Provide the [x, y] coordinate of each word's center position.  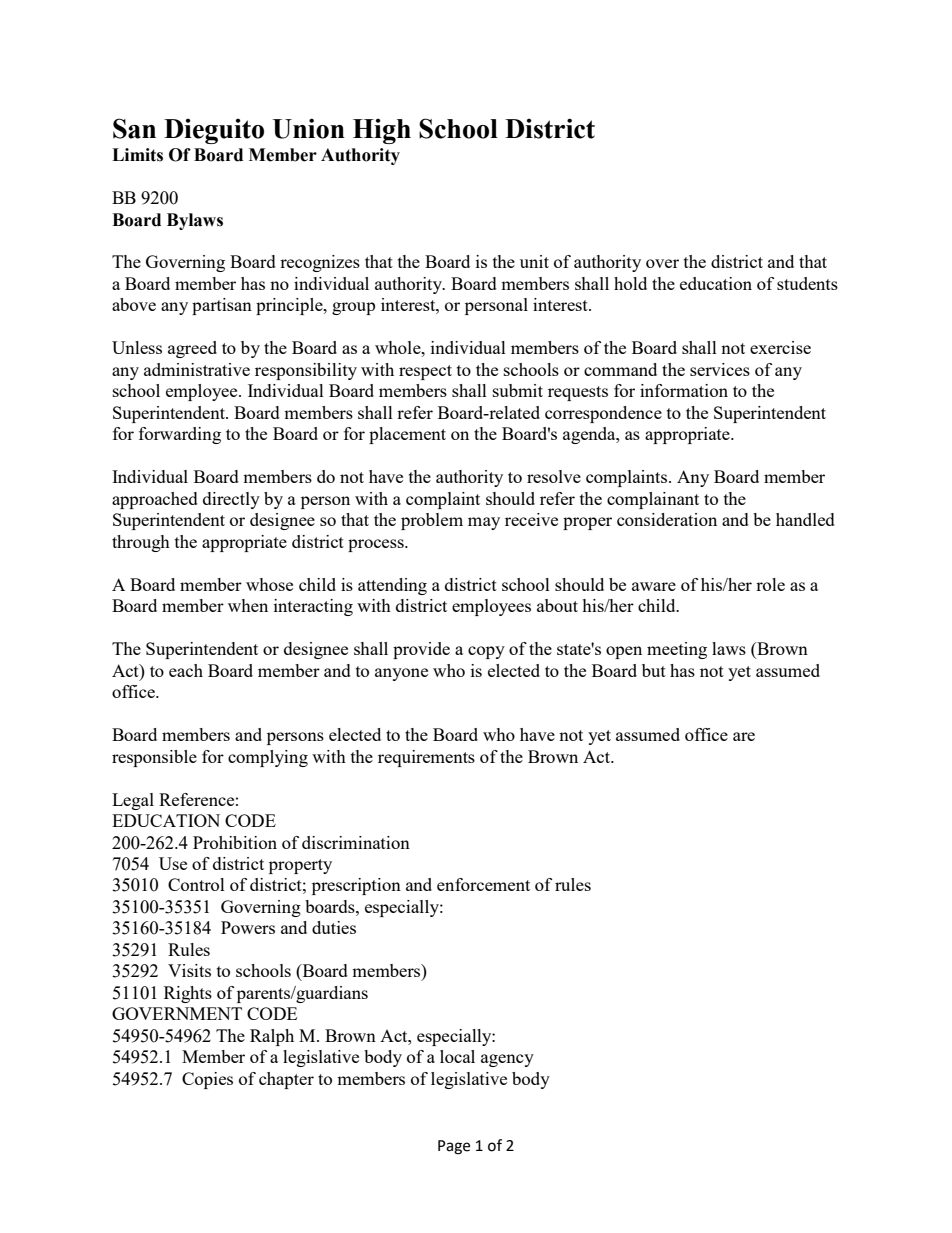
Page [454, 1147]
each [186, 670]
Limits [137, 155]
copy [486, 652]
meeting [677, 650]
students [807, 283]
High [382, 131]
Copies [207, 1080]
